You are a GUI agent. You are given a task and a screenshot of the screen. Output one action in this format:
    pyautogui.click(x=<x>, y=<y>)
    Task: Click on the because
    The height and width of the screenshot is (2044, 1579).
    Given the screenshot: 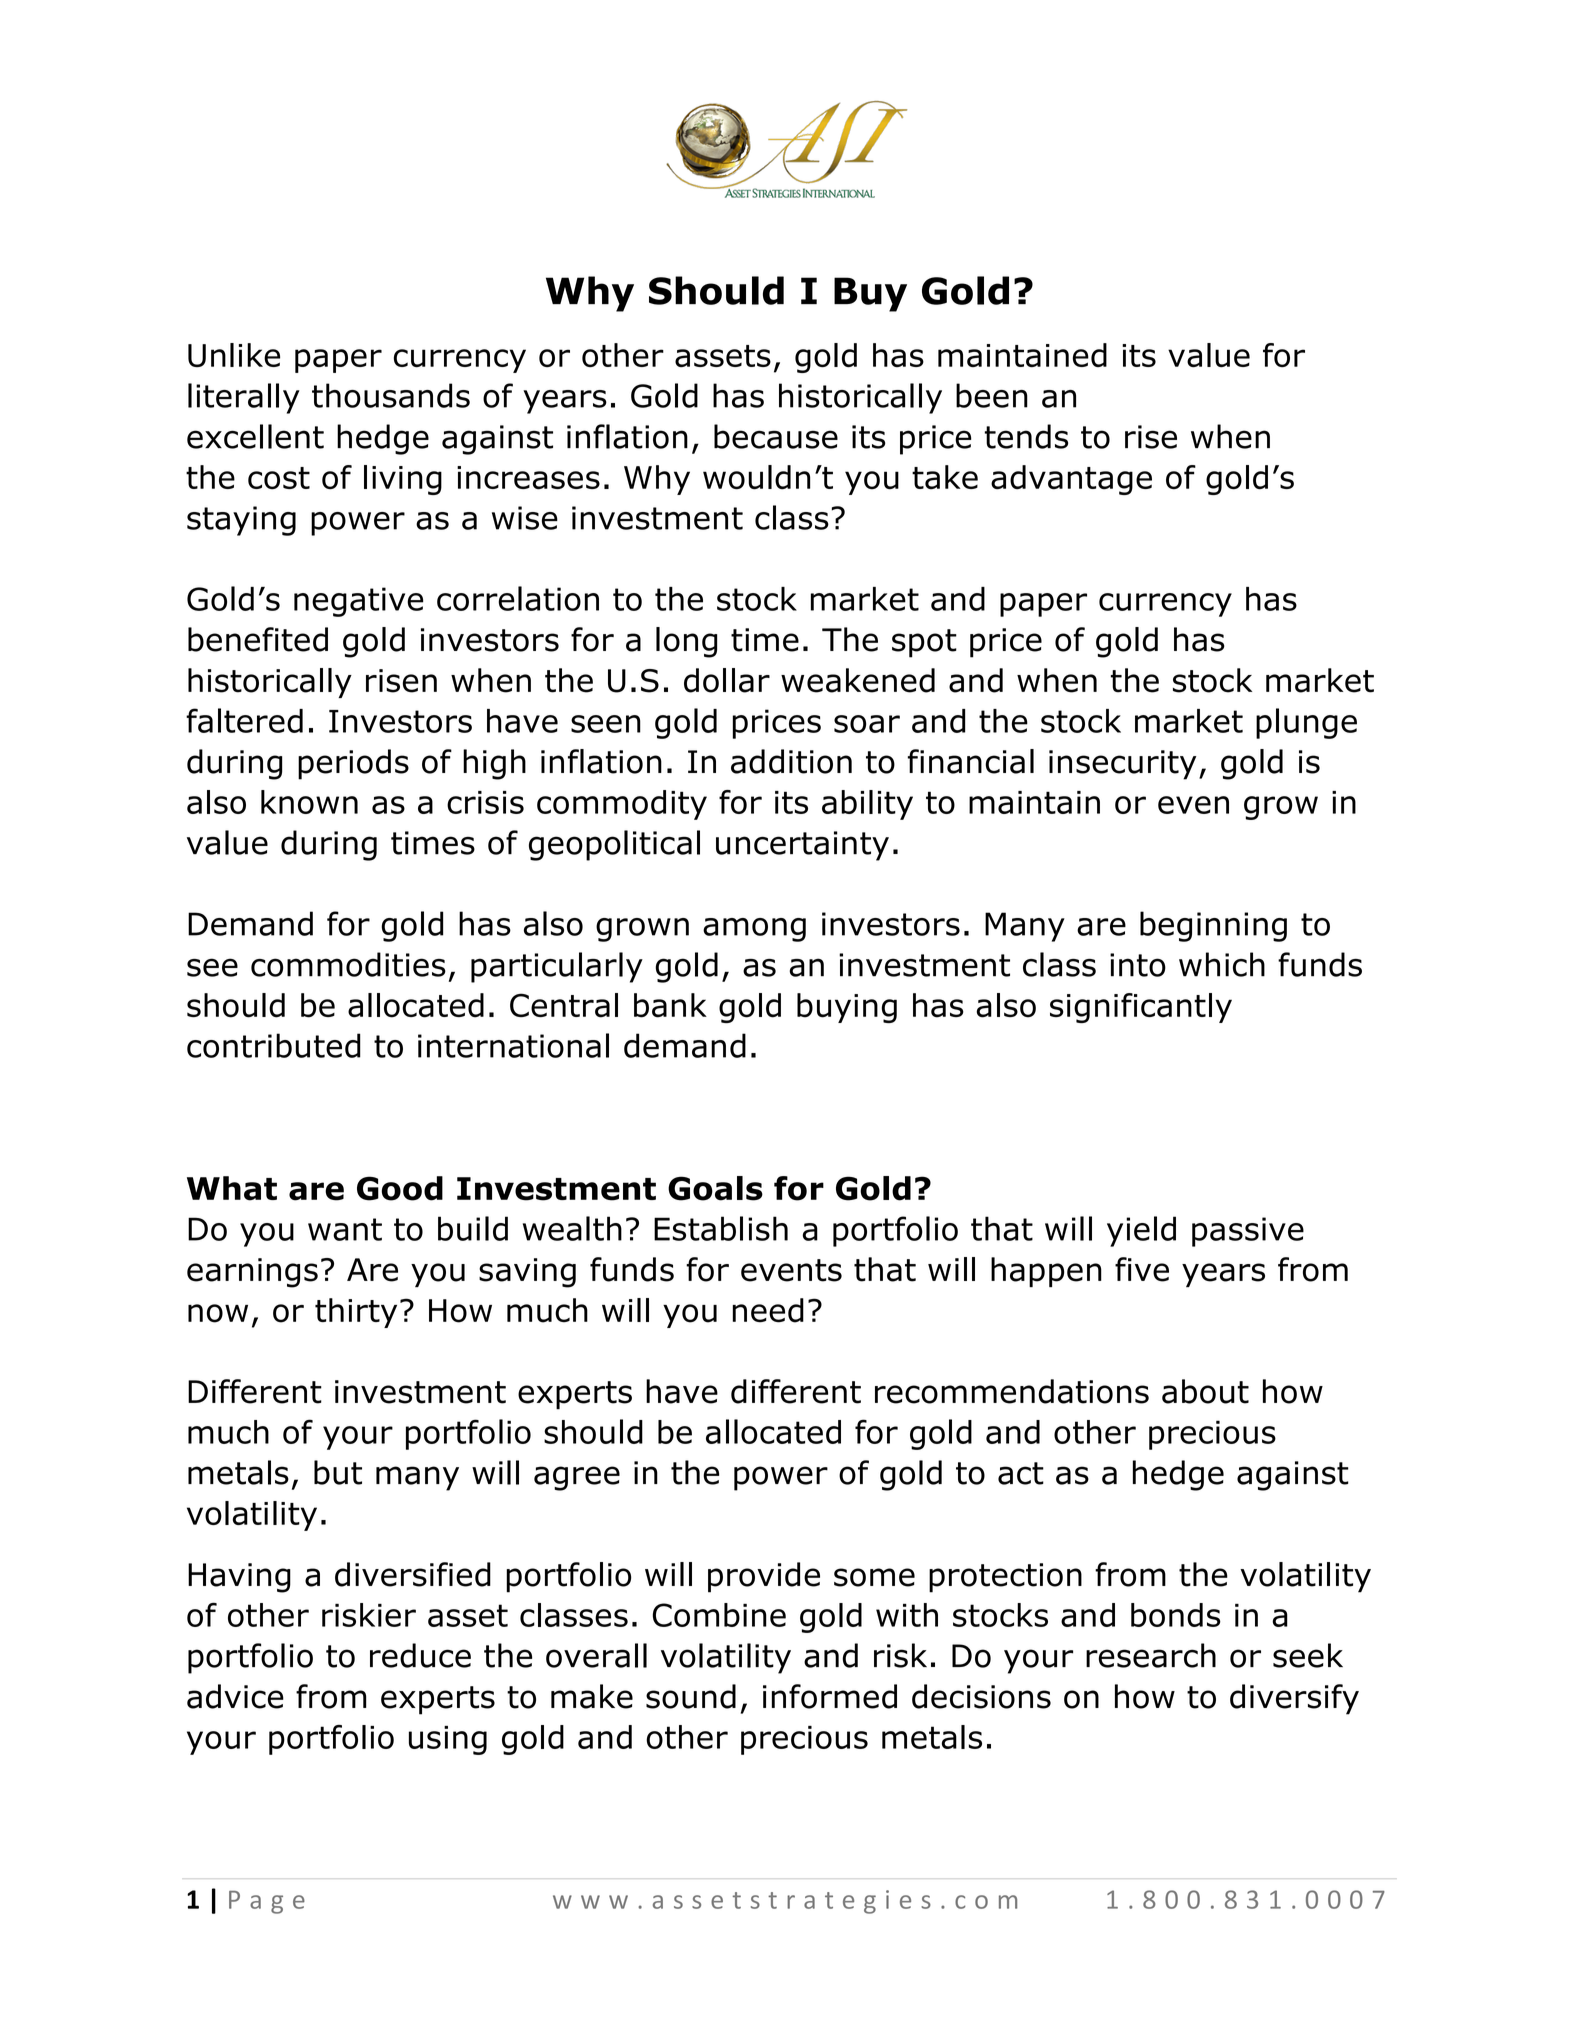 What is the action you would take?
    pyautogui.click(x=776, y=436)
